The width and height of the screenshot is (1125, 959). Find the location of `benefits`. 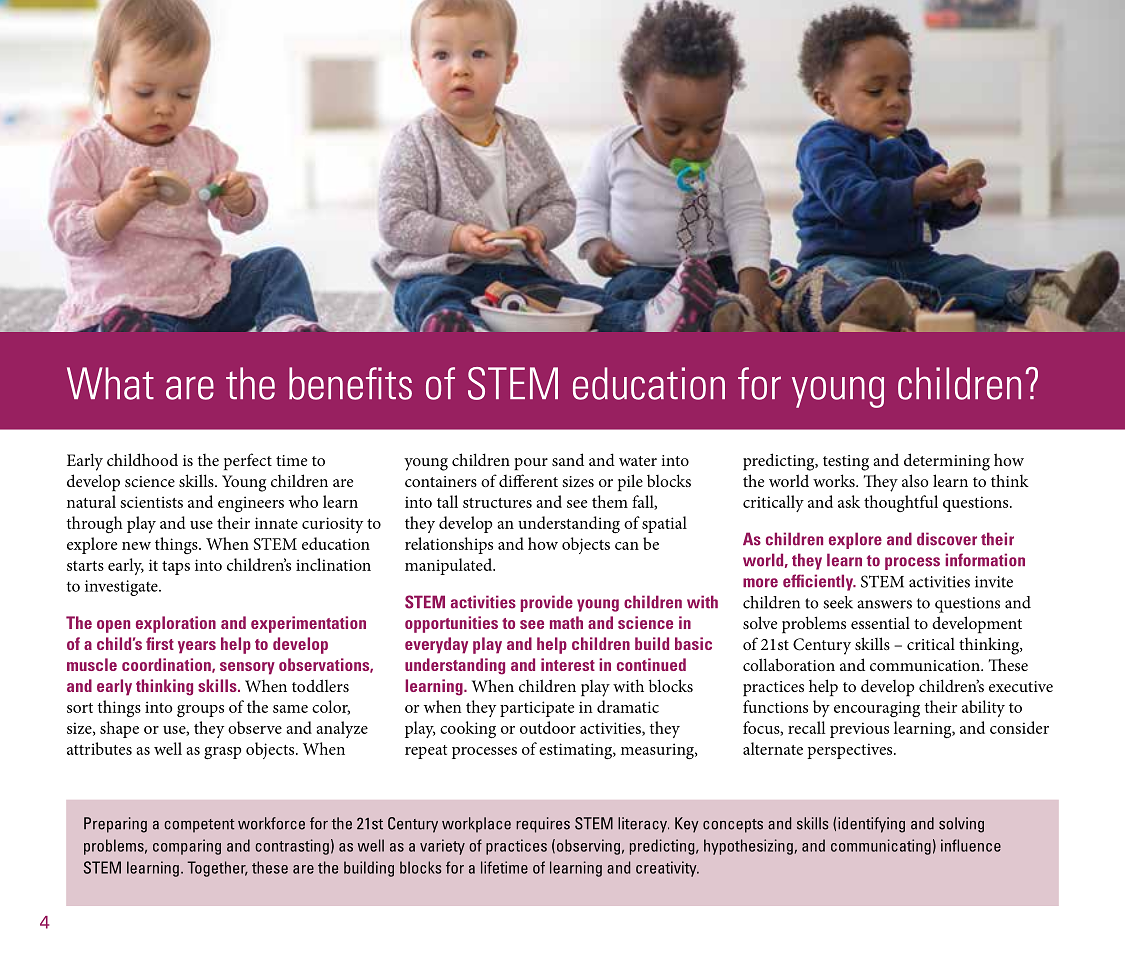

benefits is located at coordinates (350, 383).
